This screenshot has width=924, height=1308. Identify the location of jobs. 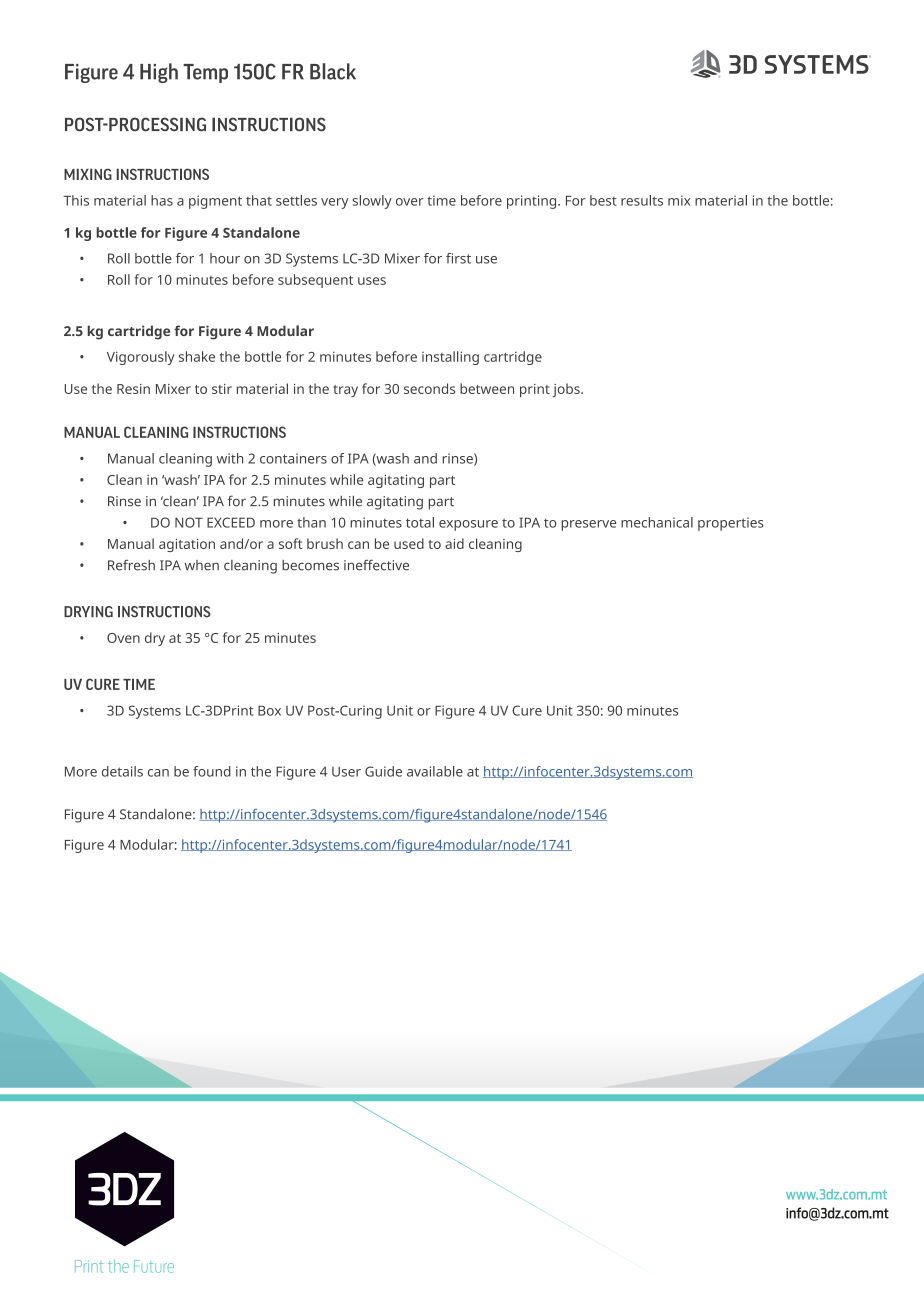
(567, 390).
